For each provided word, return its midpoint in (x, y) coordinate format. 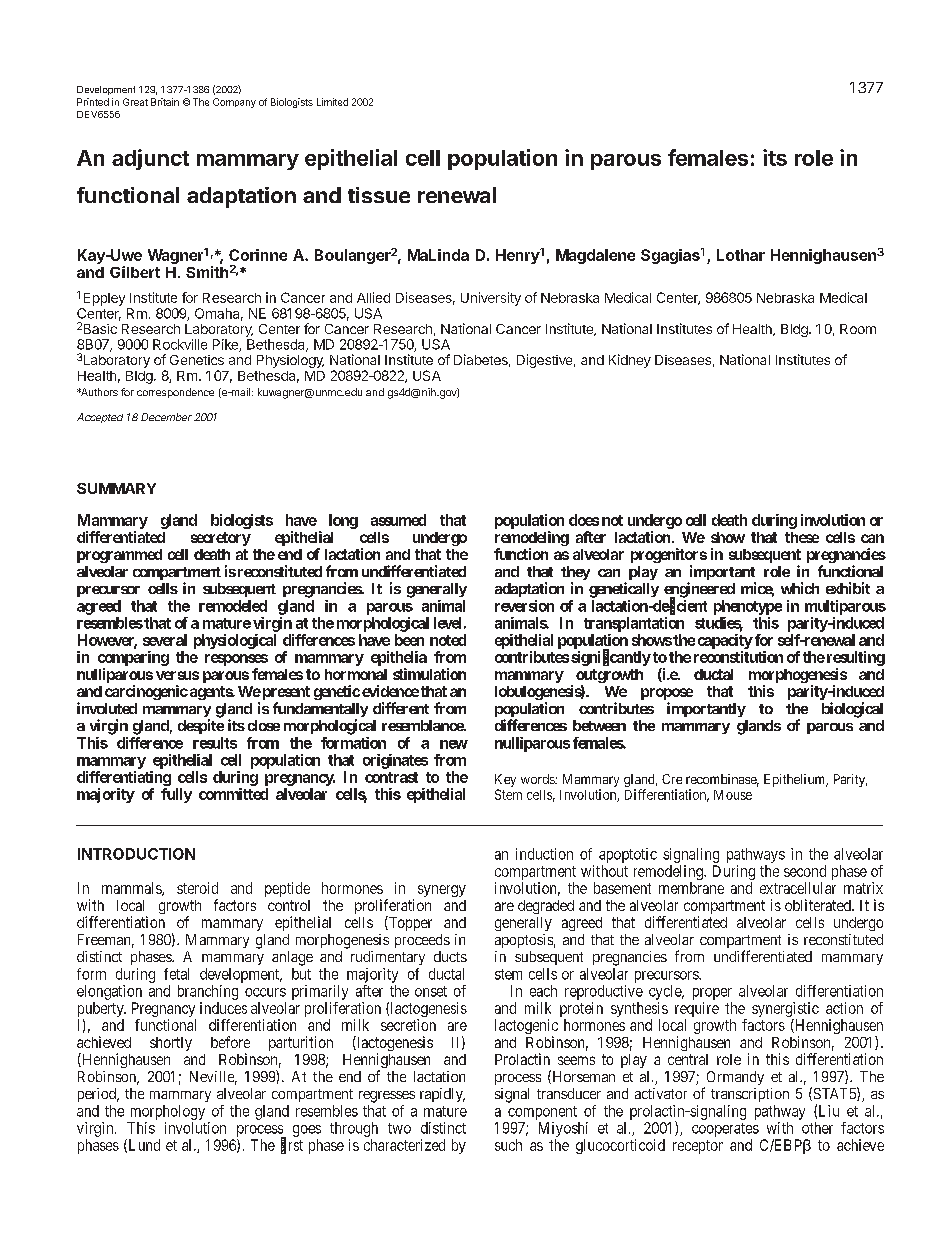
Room (858, 329)
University (491, 299)
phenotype (748, 607)
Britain (165, 102)
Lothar (741, 255)
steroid (197, 888)
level (447, 623)
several (165, 640)
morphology (168, 1112)
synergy (442, 891)
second (805, 871)
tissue (379, 195)
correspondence (175, 393)
